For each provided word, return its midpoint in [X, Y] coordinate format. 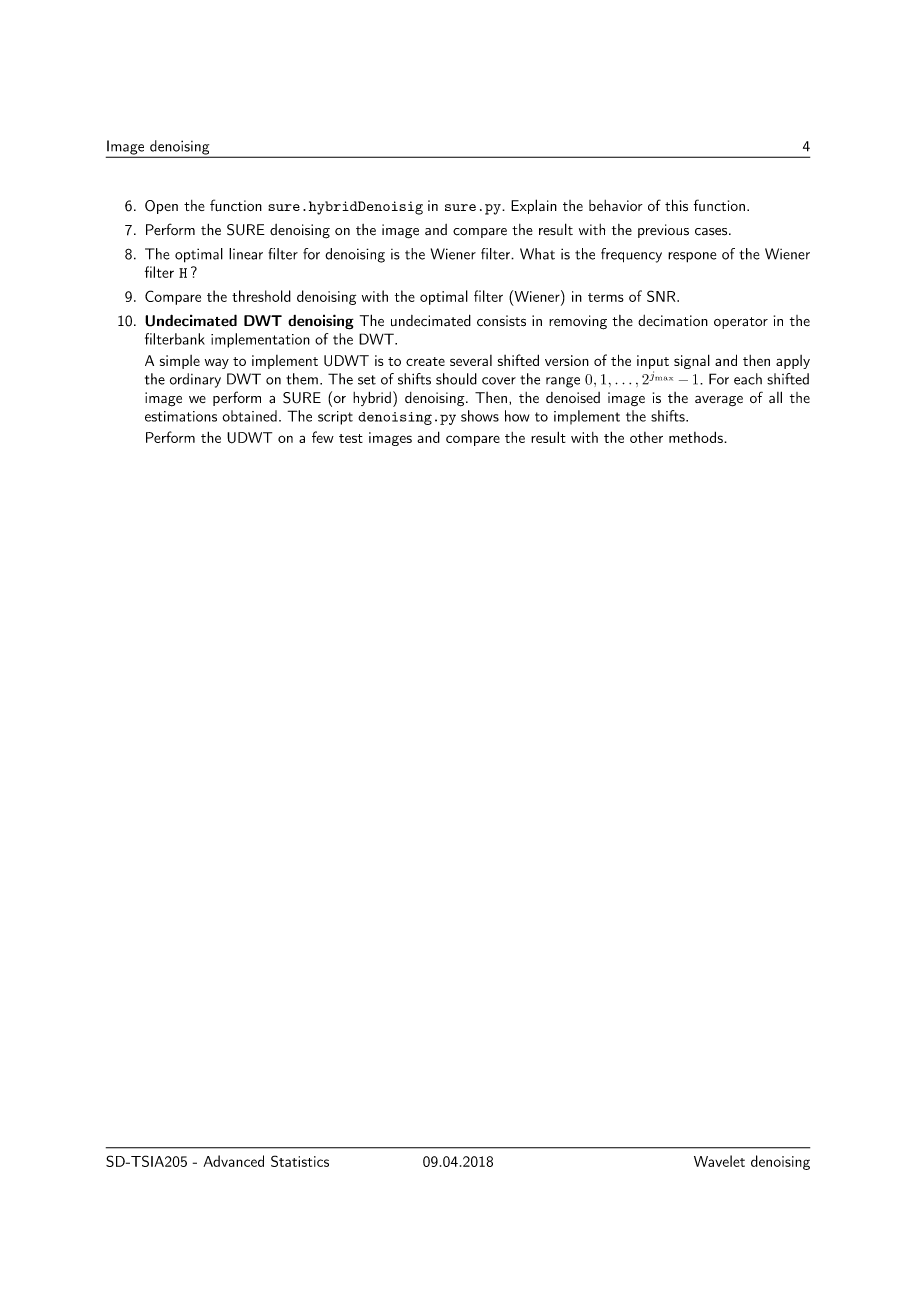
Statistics [300, 1161]
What [537, 254]
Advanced [233, 1161]
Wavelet [719, 1161]
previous [663, 231]
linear [246, 254]
